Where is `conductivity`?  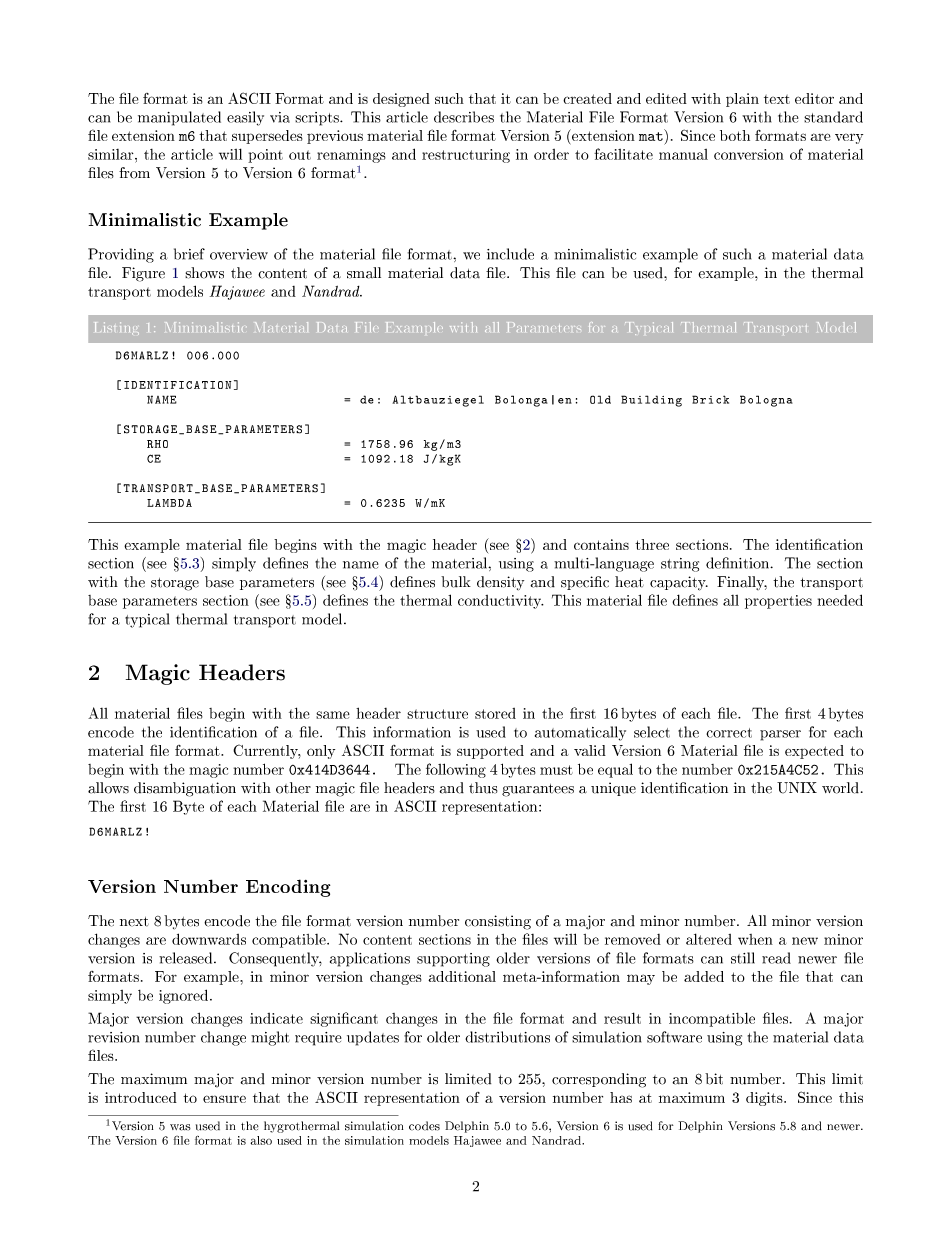
conductivity is located at coordinates (501, 602).
